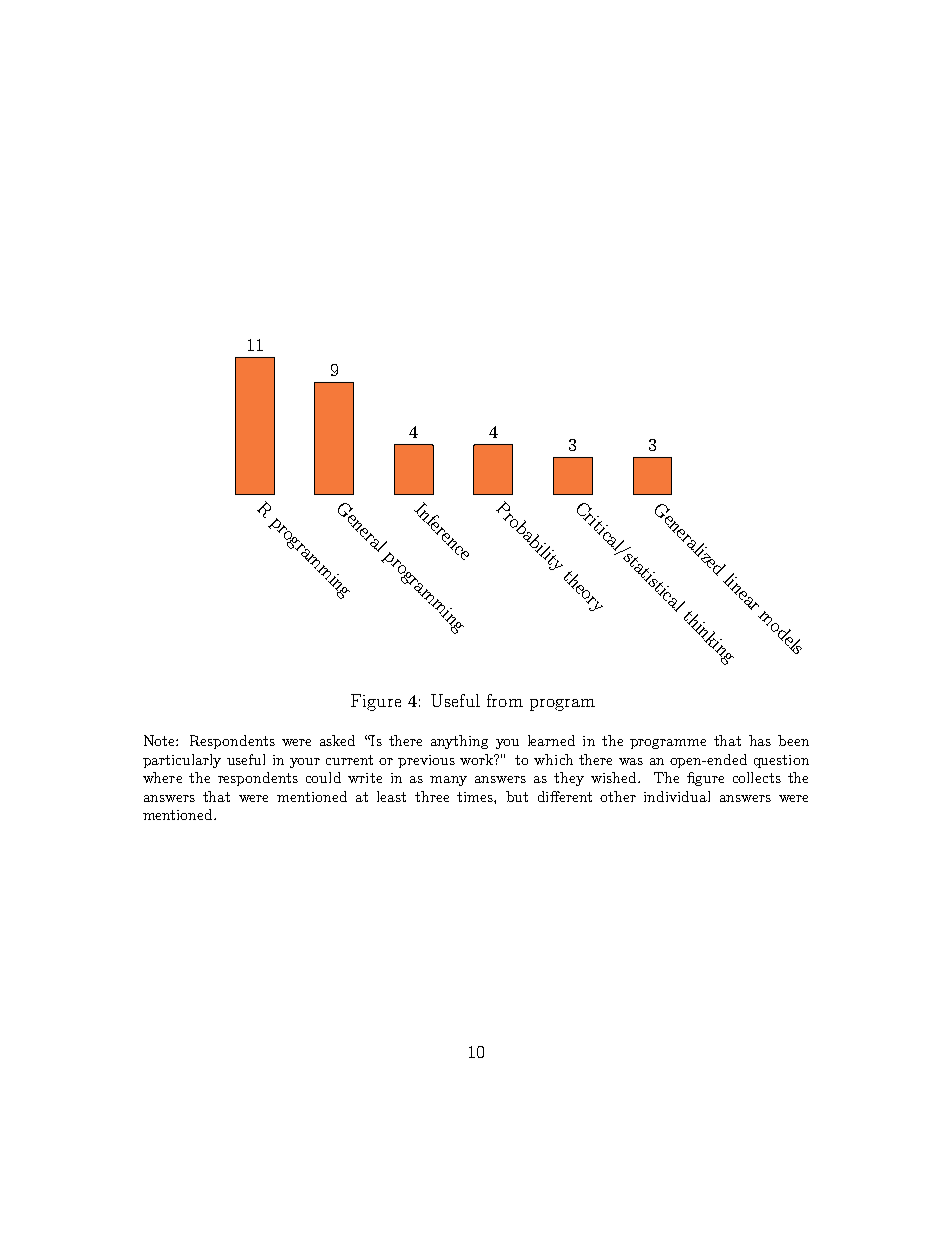 The image size is (952, 1233). What do you see at coordinates (477, 759) in the screenshot?
I see `work` at bounding box center [477, 759].
